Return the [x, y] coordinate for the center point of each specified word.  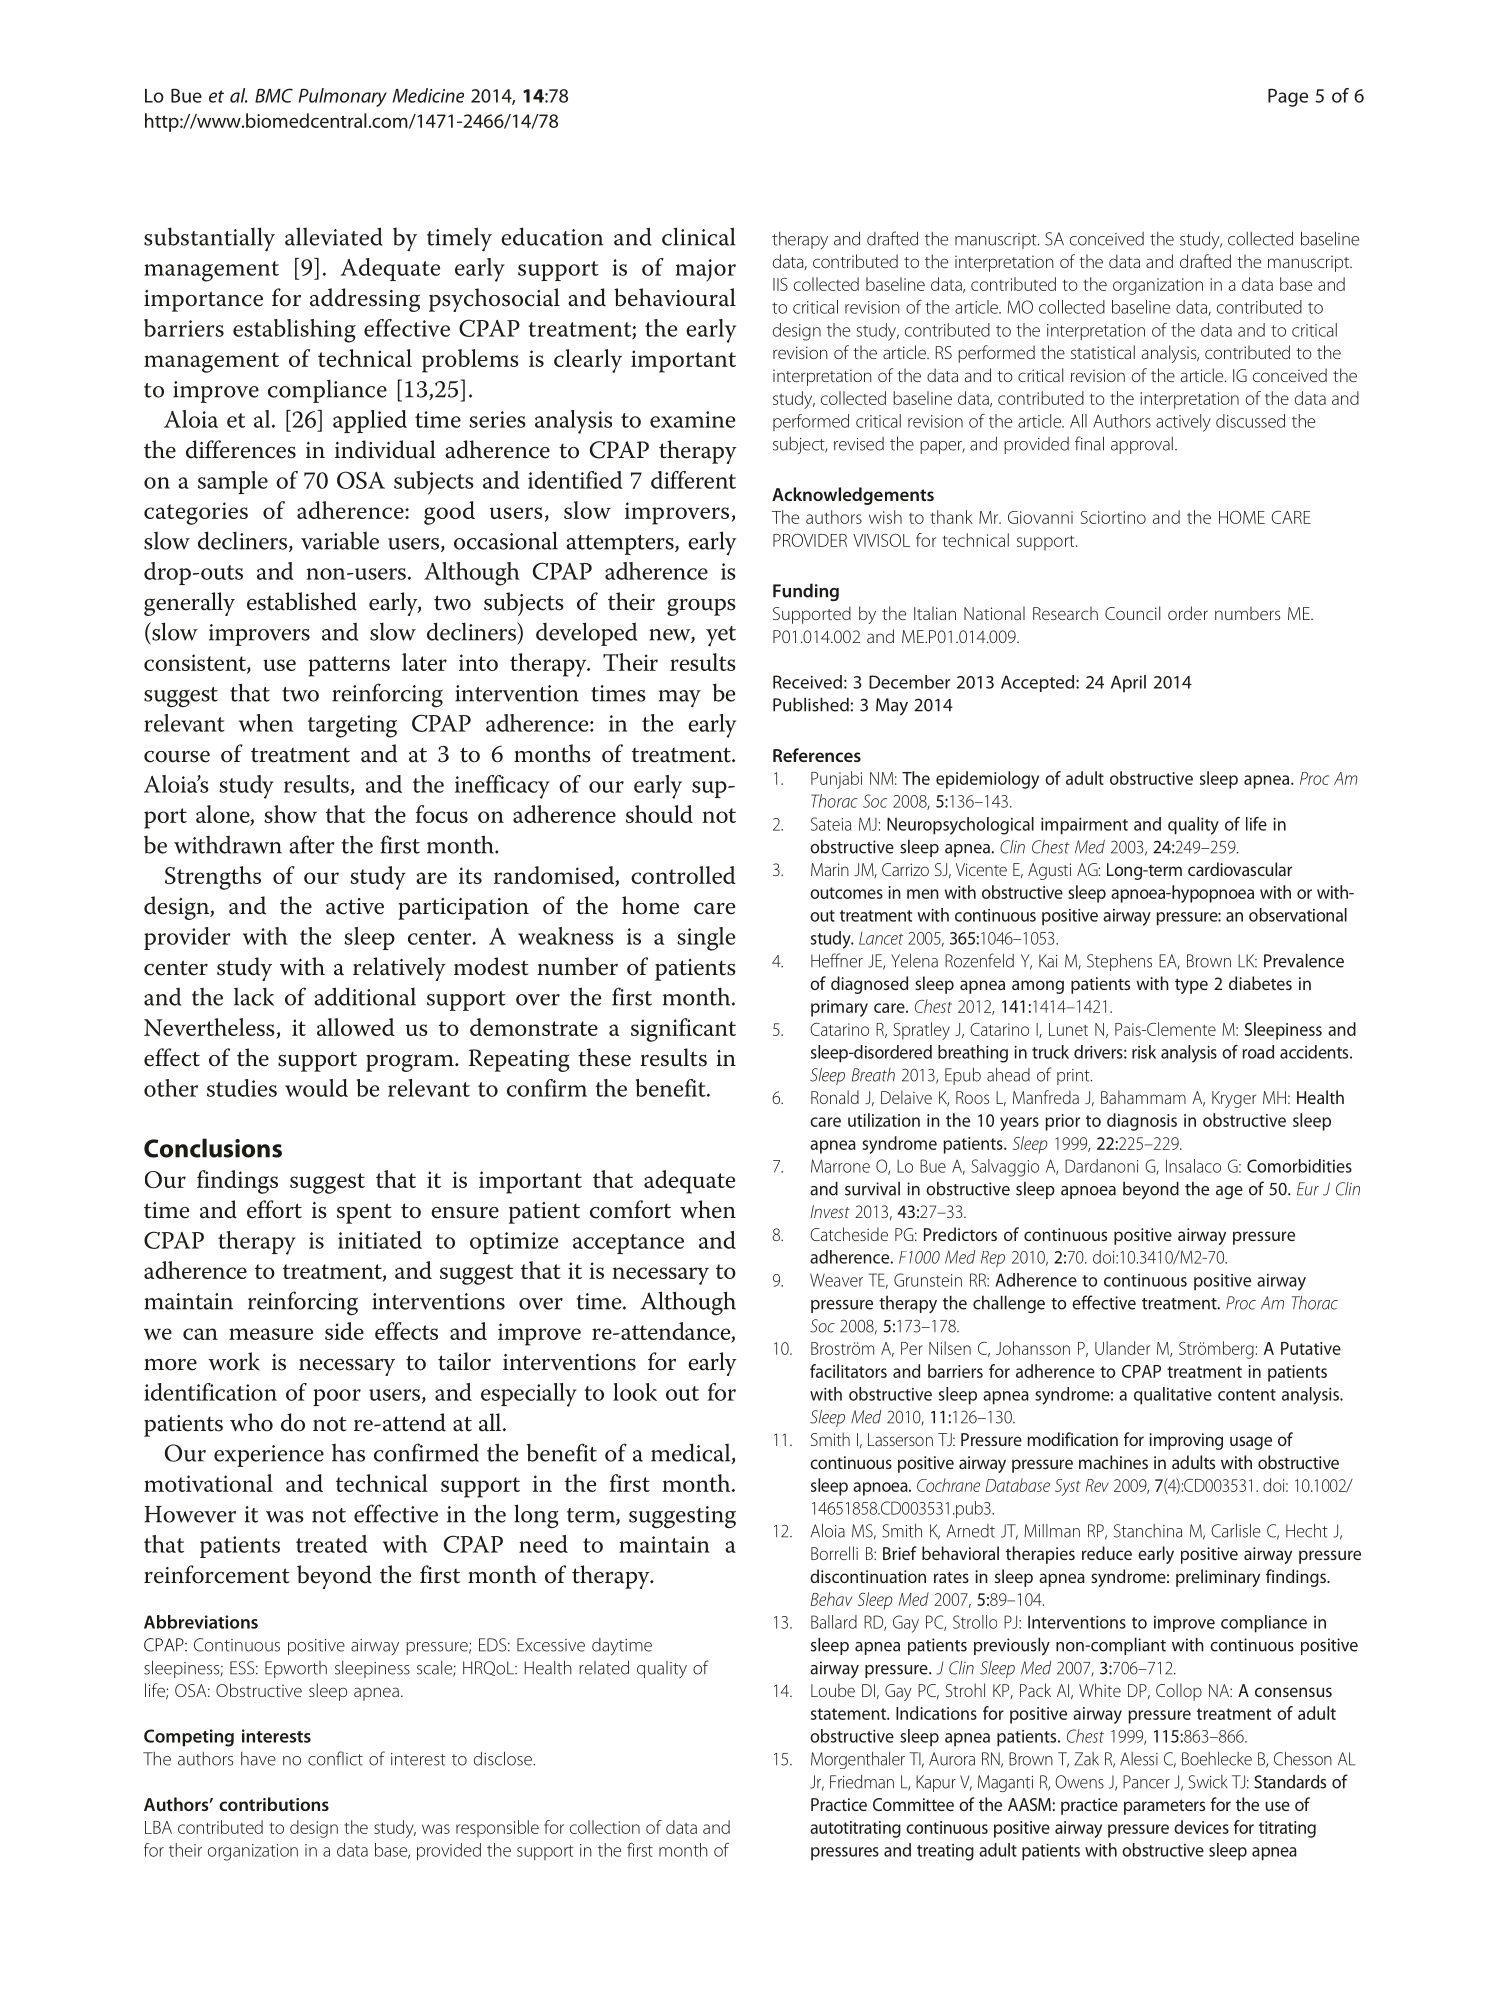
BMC [274, 95]
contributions [274, 1804]
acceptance [628, 1244]
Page [1288, 97]
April [1128, 684]
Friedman [862, 1782]
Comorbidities [1299, 1166]
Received [807, 682]
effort [274, 1209]
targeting [352, 726]
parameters [1164, 1807]
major [706, 270]
